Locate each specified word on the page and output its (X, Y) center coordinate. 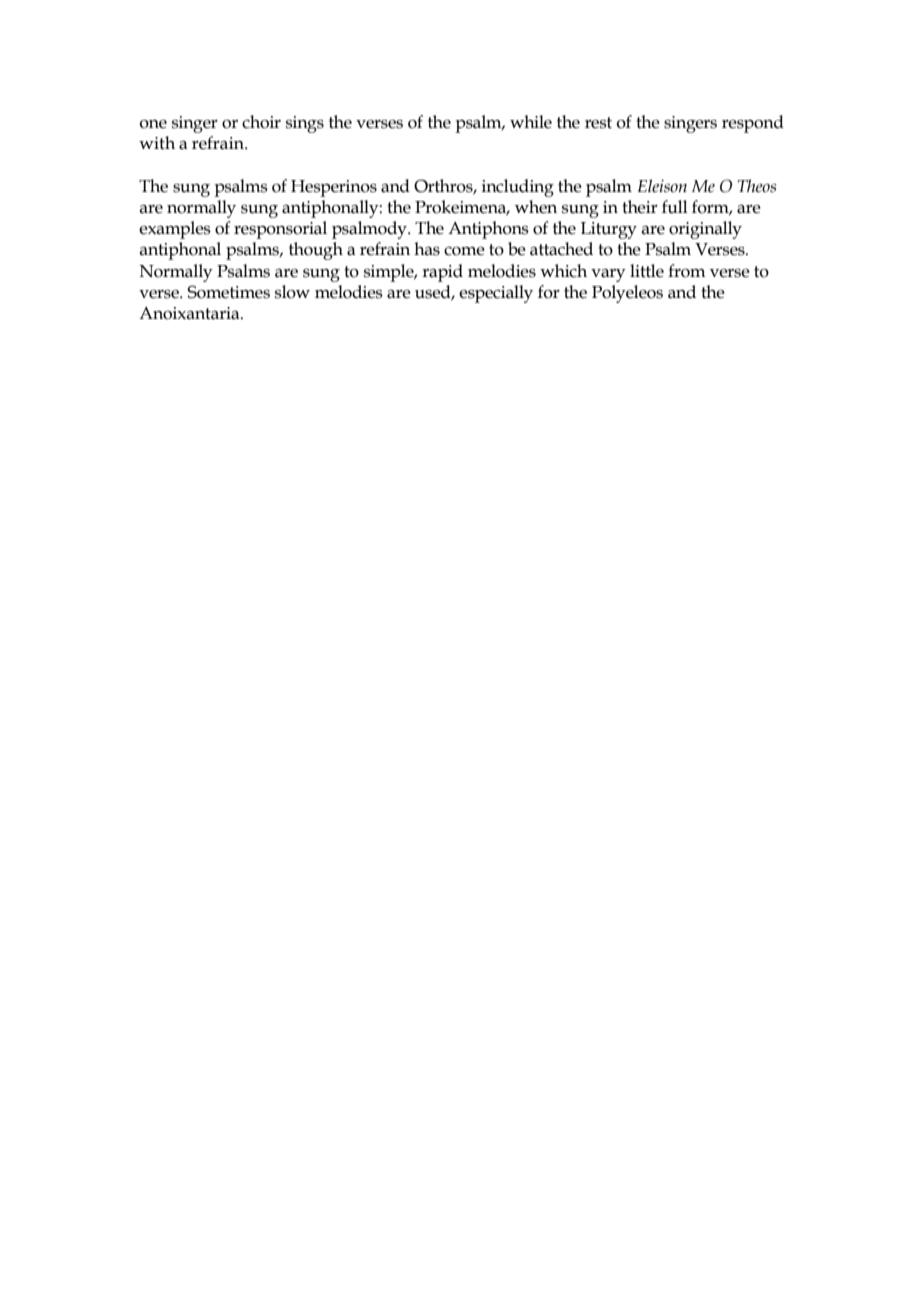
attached (561, 249)
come (464, 251)
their (640, 207)
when (536, 207)
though (316, 251)
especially (496, 294)
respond (753, 124)
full (675, 207)
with (157, 143)
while (531, 122)
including (518, 188)
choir (261, 122)
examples (175, 230)
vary (608, 275)
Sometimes (228, 292)
